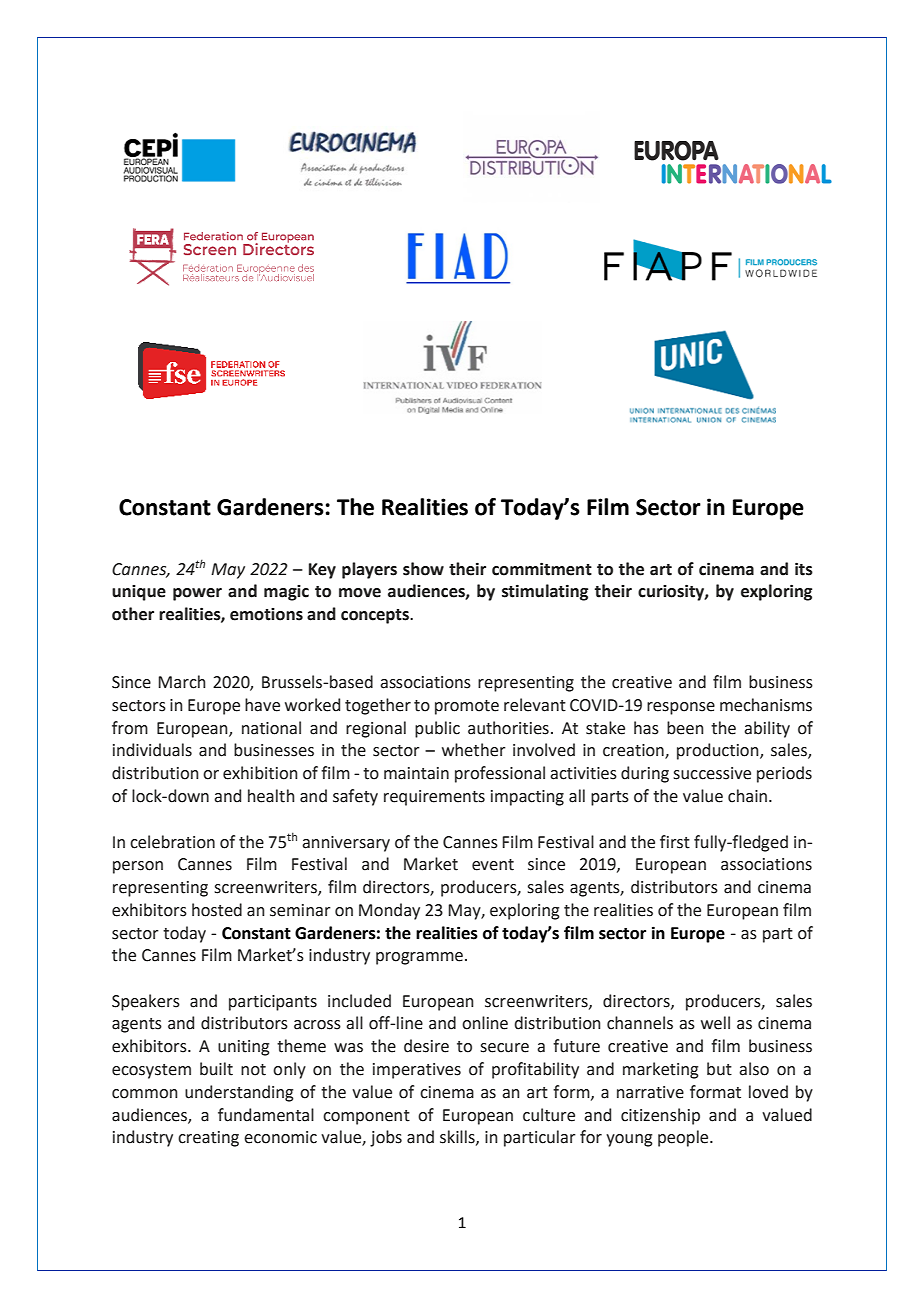  I want to click on creating, so click(208, 1139).
